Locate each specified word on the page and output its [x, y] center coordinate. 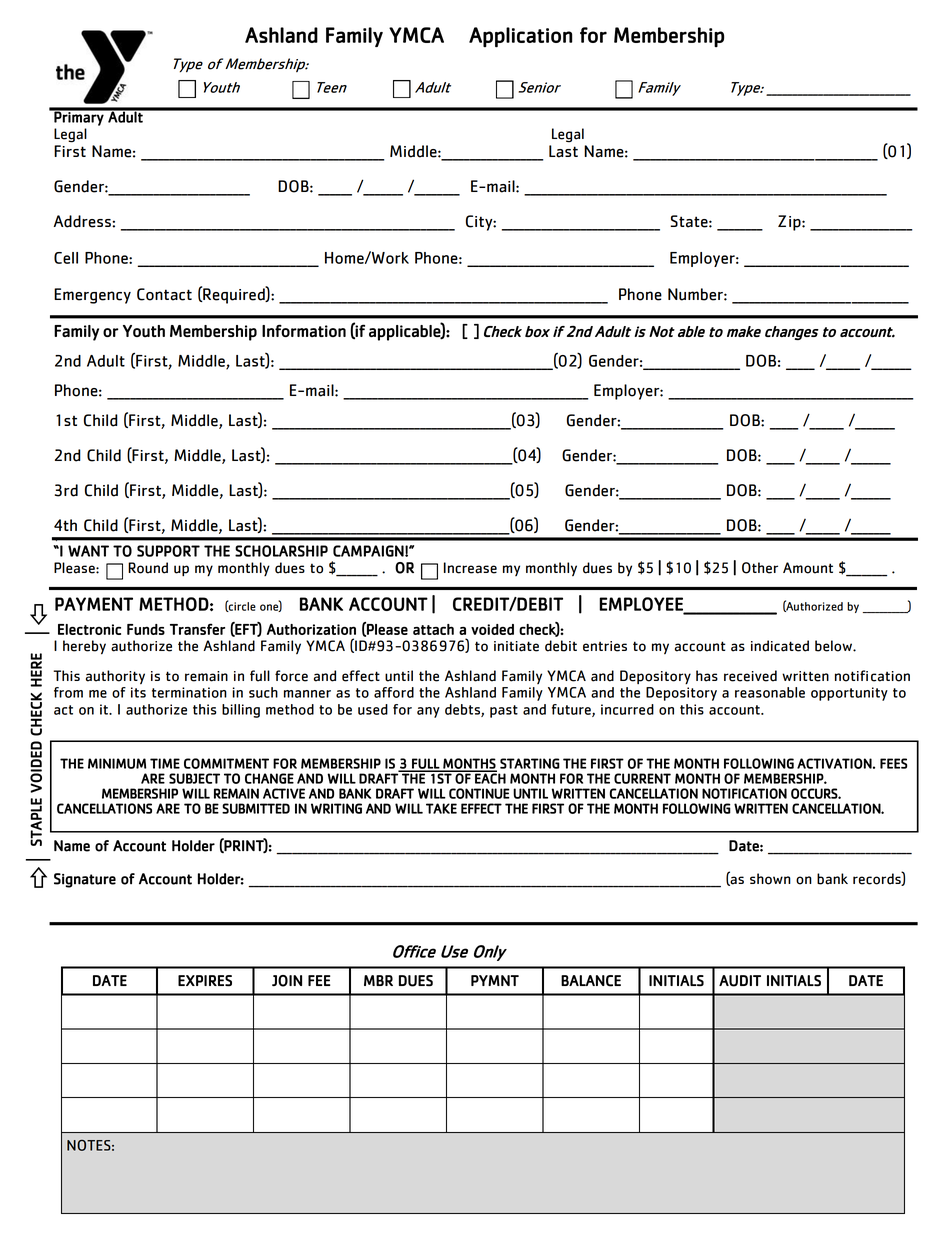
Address [83, 221]
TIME [165, 763]
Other [760, 568]
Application [520, 37]
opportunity [849, 694]
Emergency [92, 296]
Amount [808, 568]
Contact [164, 294]
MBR [378, 980]
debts [463, 710]
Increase [470, 568]
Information [304, 330]
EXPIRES [205, 981]
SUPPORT [168, 551]
